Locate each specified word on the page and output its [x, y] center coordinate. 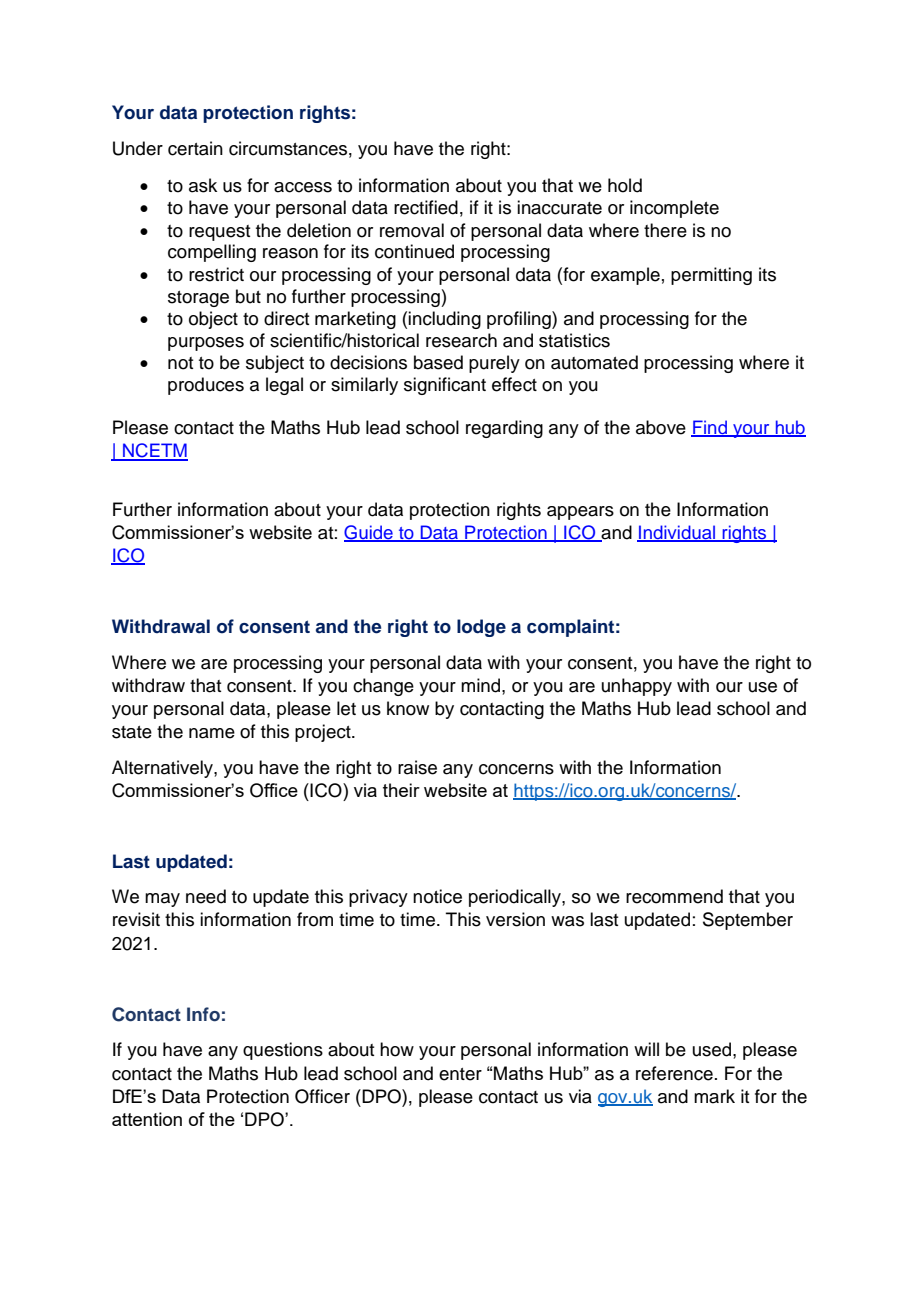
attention [147, 1119]
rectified [426, 207]
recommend [674, 896]
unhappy [637, 687]
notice [437, 896]
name [212, 733]
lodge [481, 628]
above [661, 427]
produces [206, 386]
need [206, 896]
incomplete [674, 209]
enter [460, 1074]
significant [445, 386]
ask [203, 185]
